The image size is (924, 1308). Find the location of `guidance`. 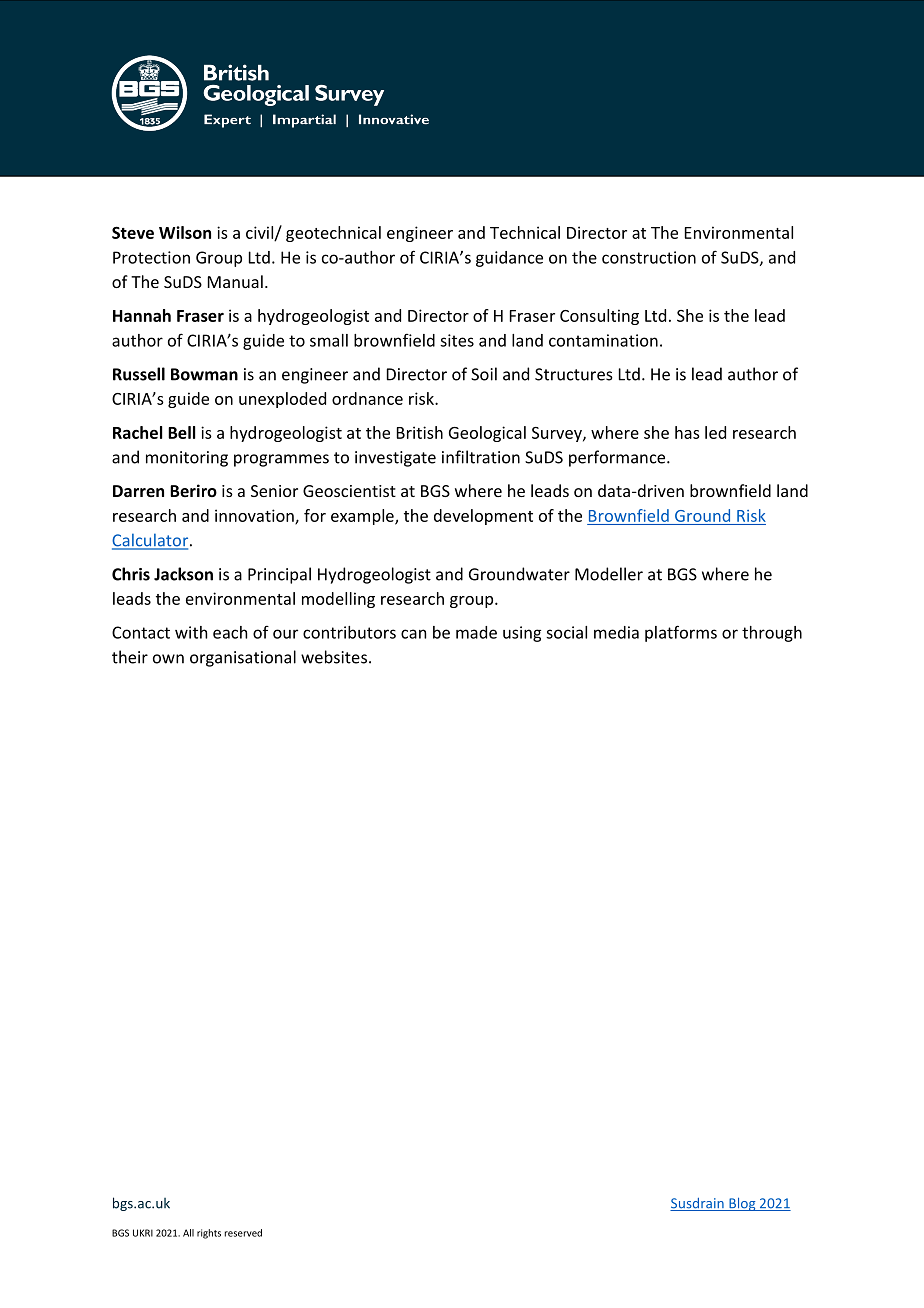

guidance is located at coordinates (509, 259).
